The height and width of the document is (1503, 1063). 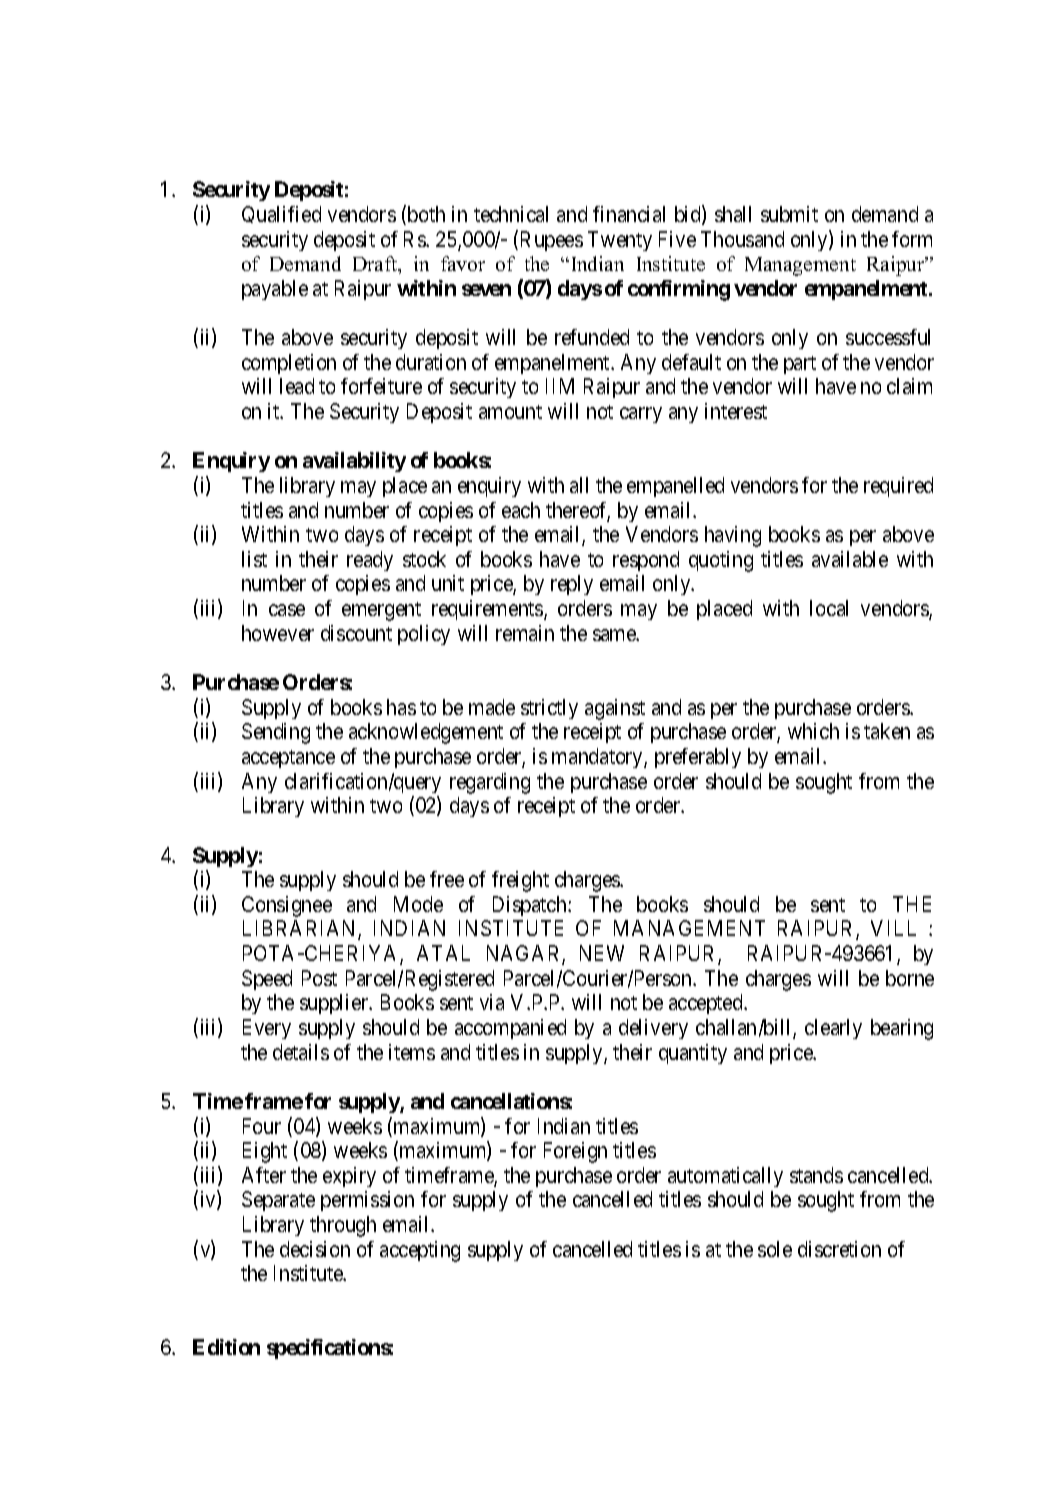 I want to click on thereof, so click(x=578, y=511).
